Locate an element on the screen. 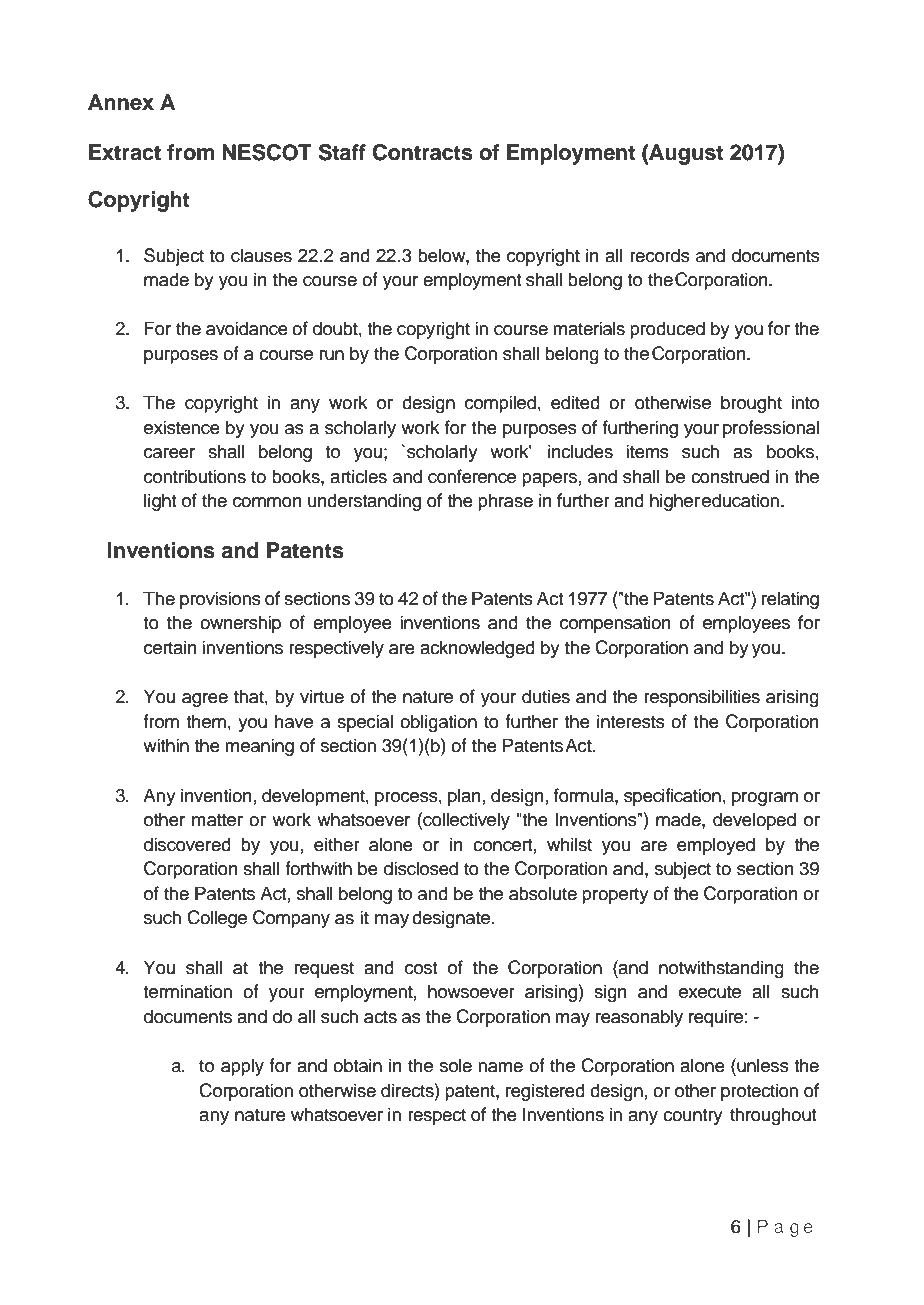 The width and height of the screenshot is (924, 1305). protection is located at coordinates (759, 1092).
